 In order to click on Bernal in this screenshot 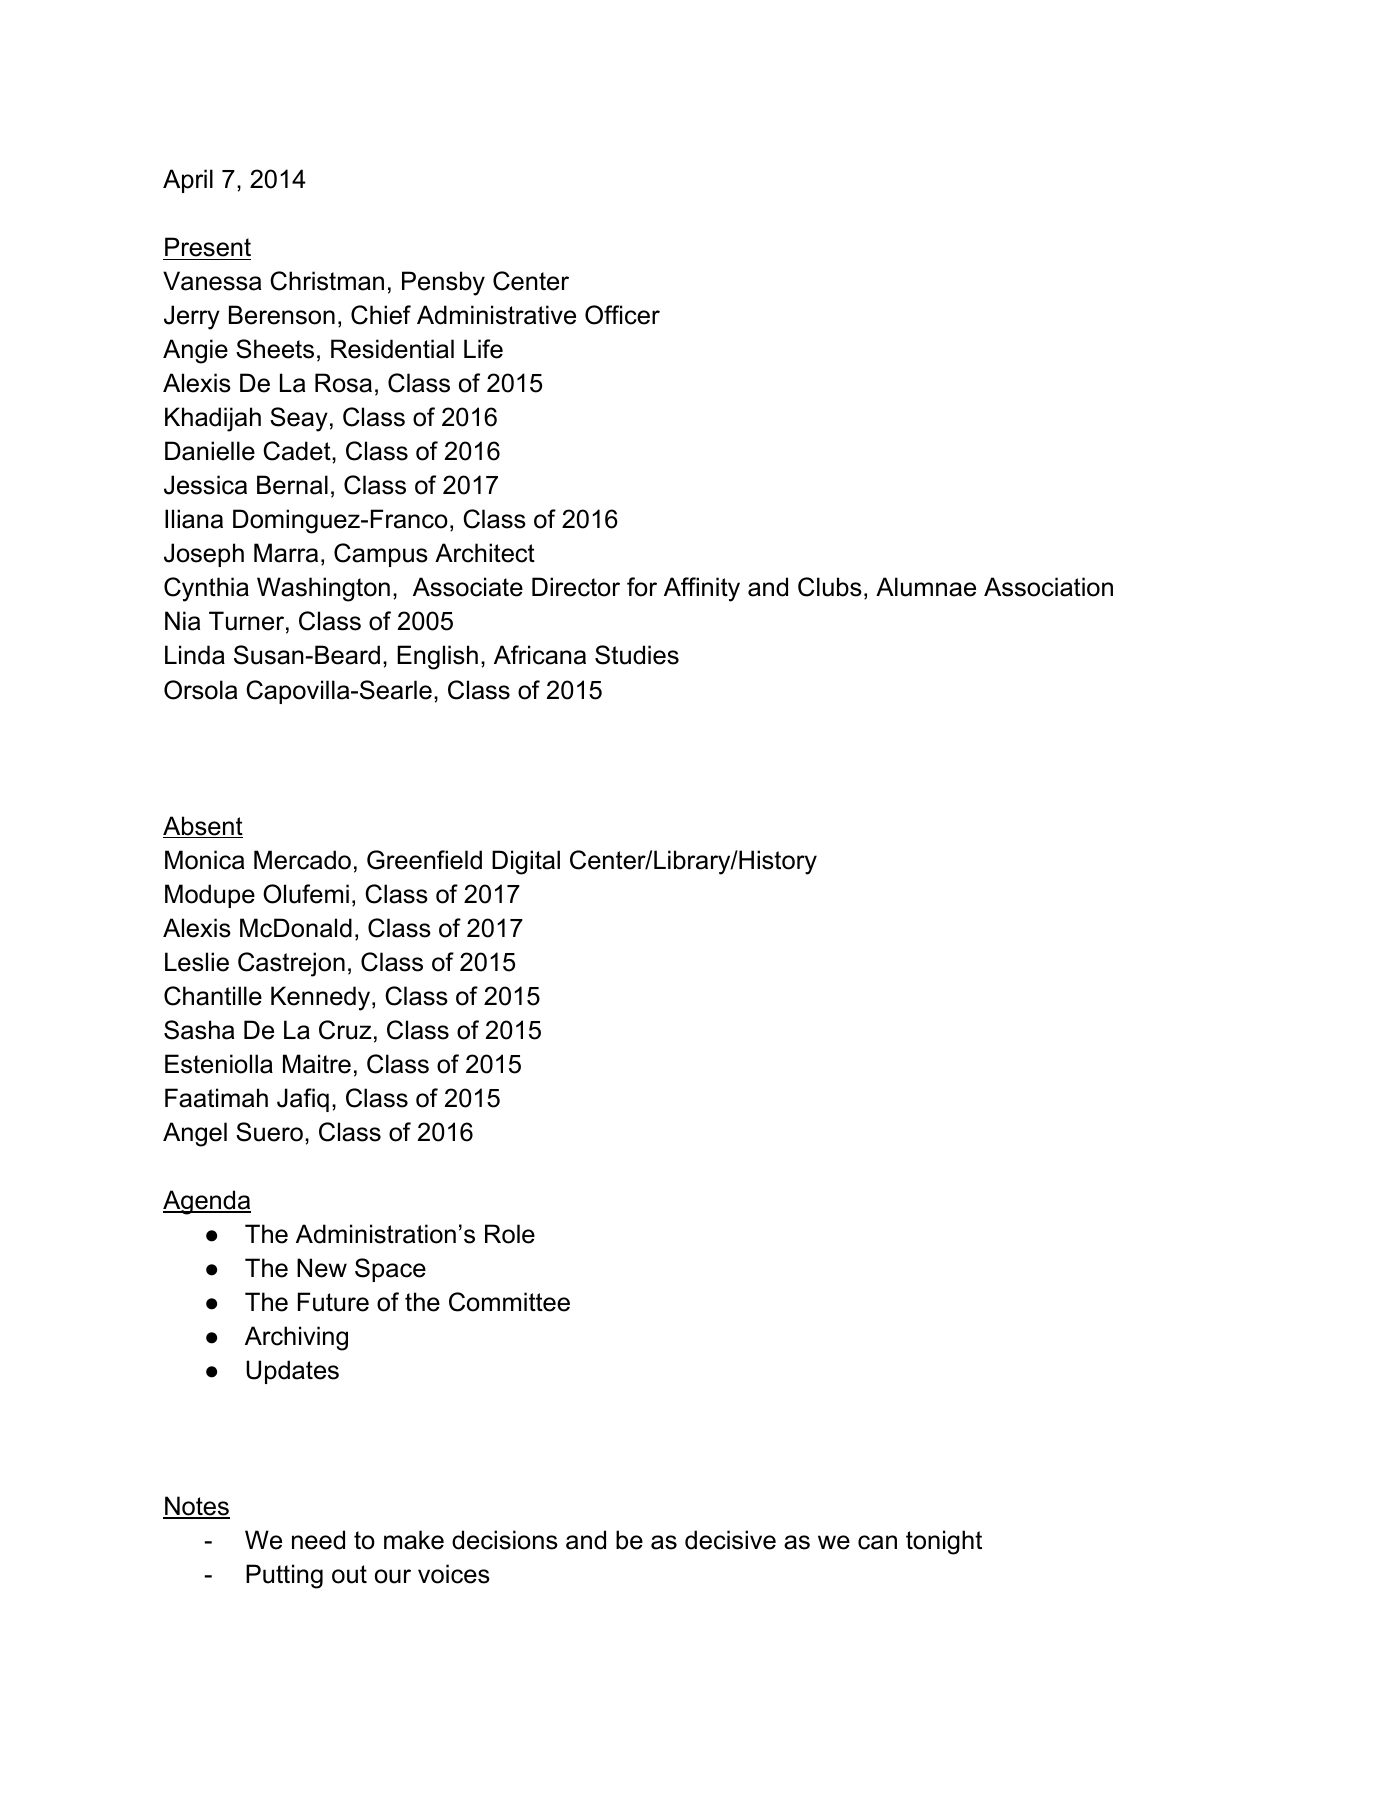, I will do `click(292, 485)`.
